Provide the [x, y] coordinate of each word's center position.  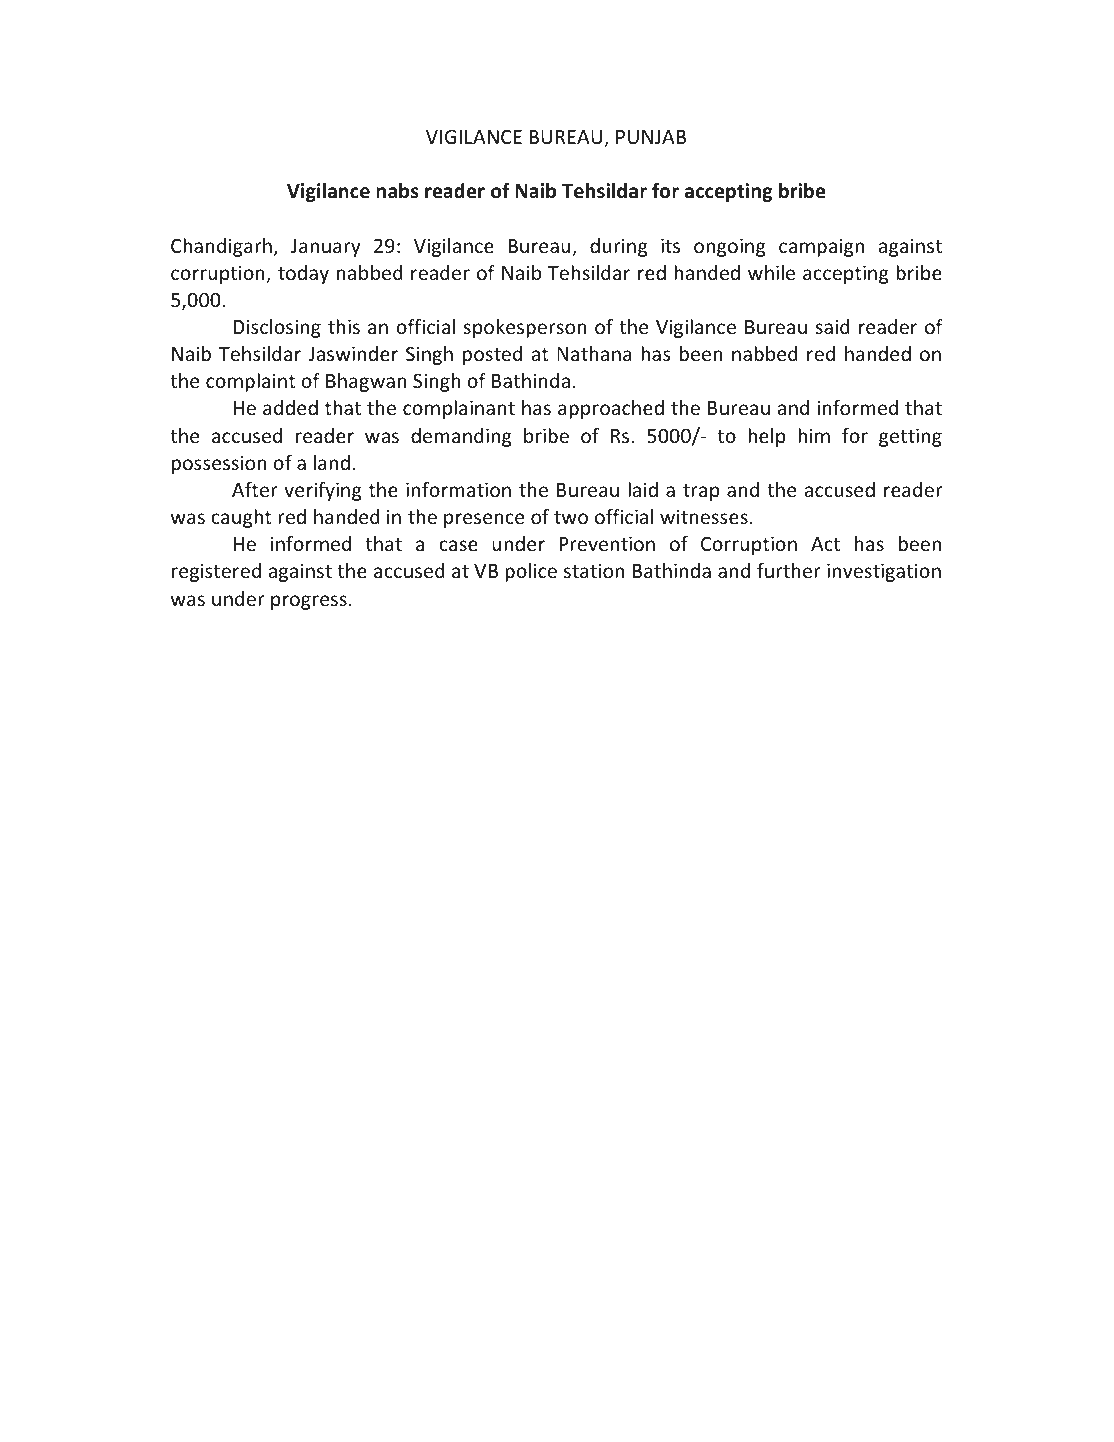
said [832, 326]
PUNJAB [651, 137]
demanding [461, 437]
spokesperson [525, 328]
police [531, 572]
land [332, 462]
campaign [821, 247]
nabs [397, 191]
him [814, 435]
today [303, 274]
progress [309, 602]
